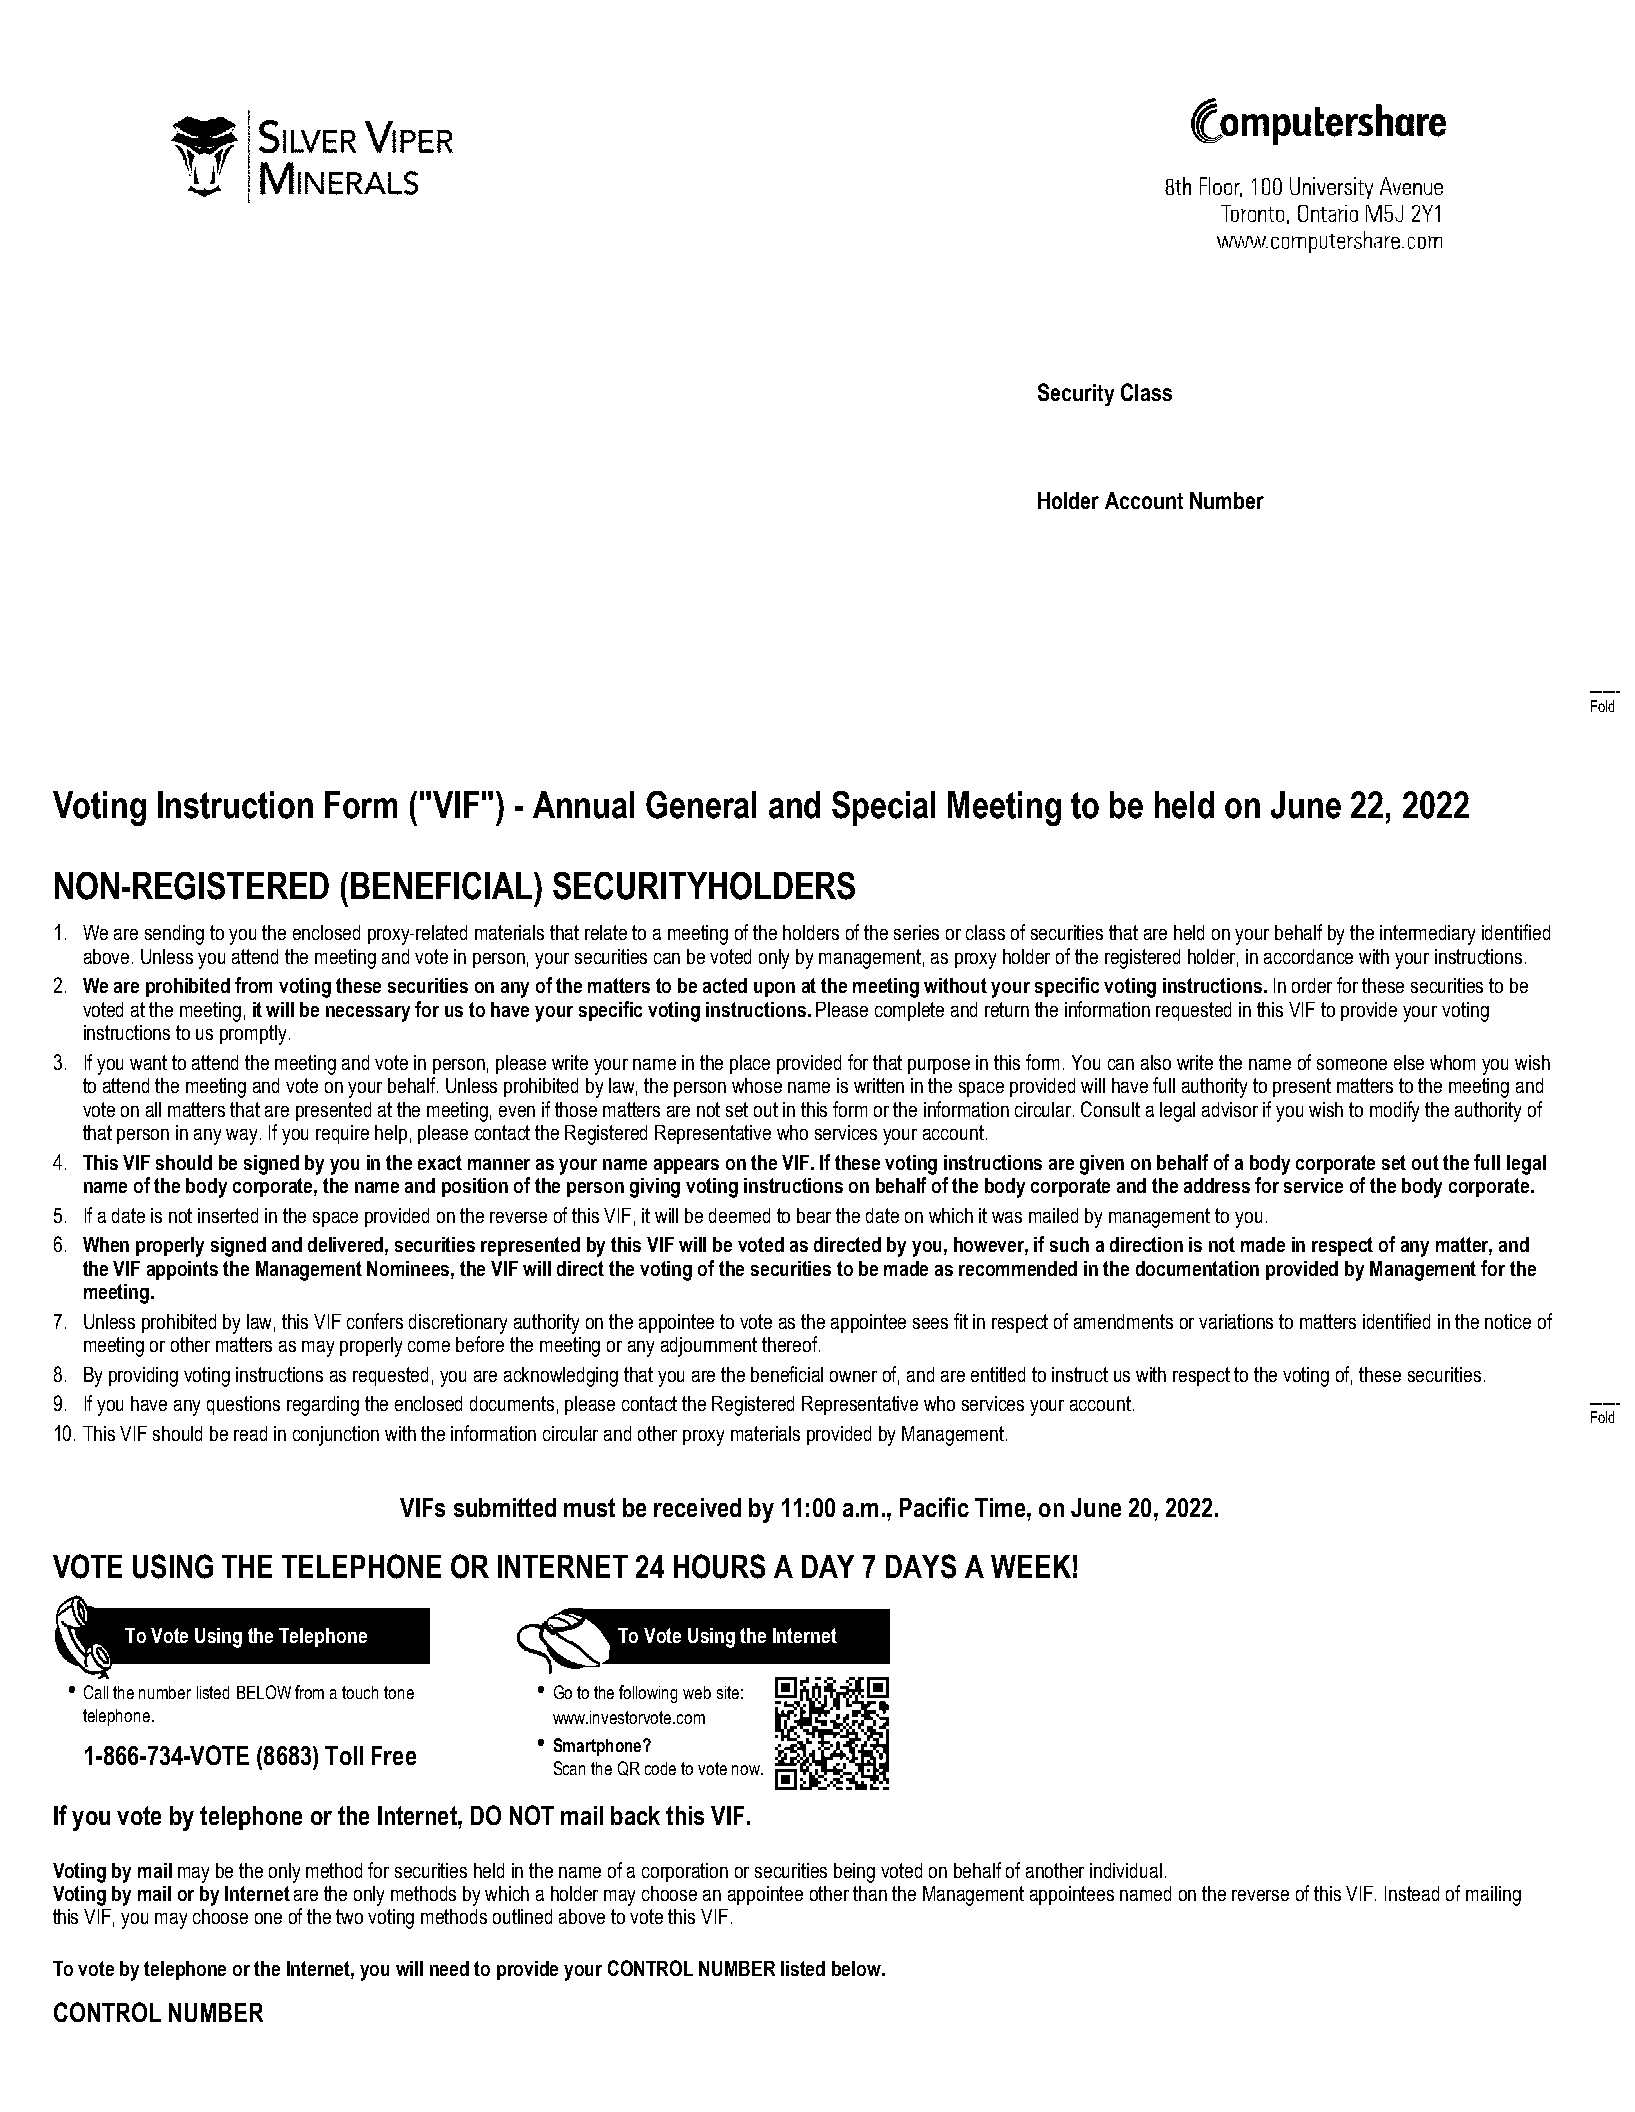 This document has width=1635, height=2112. I want to click on address, so click(1217, 1185).
